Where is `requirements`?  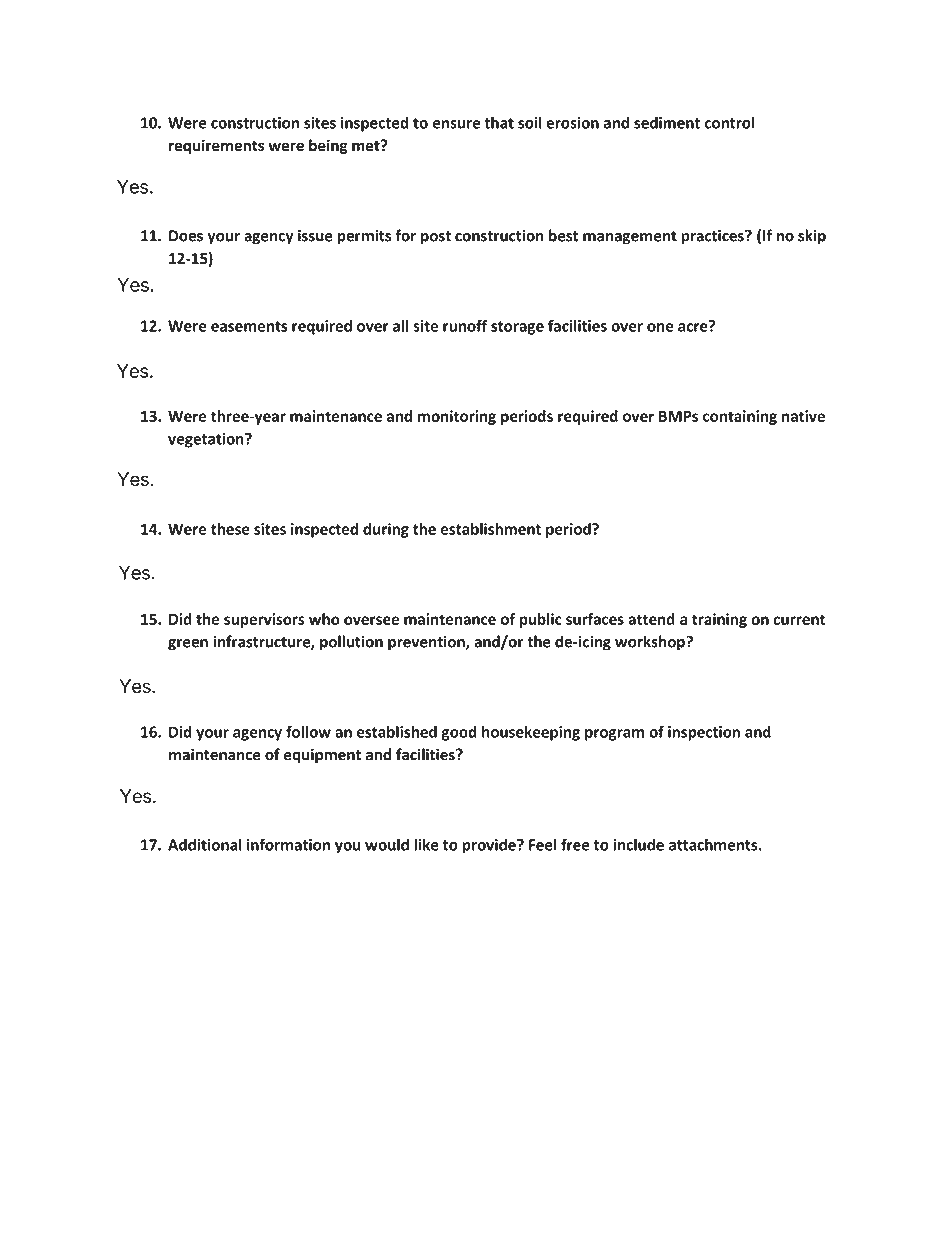 requirements is located at coordinates (216, 146).
